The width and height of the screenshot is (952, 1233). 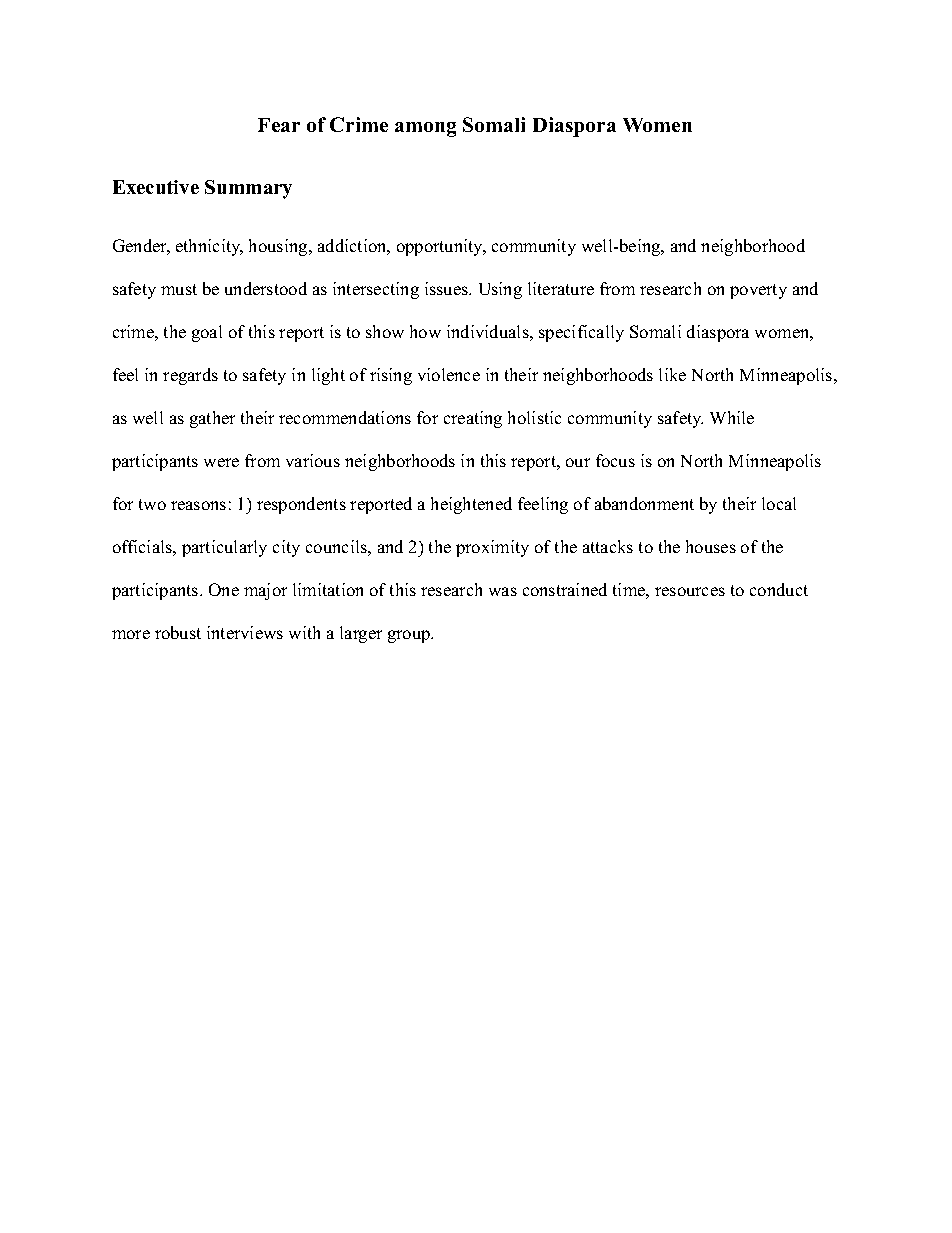 What do you see at coordinates (447, 288) in the screenshot?
I see `issues` at bounding box center [447, 288].
